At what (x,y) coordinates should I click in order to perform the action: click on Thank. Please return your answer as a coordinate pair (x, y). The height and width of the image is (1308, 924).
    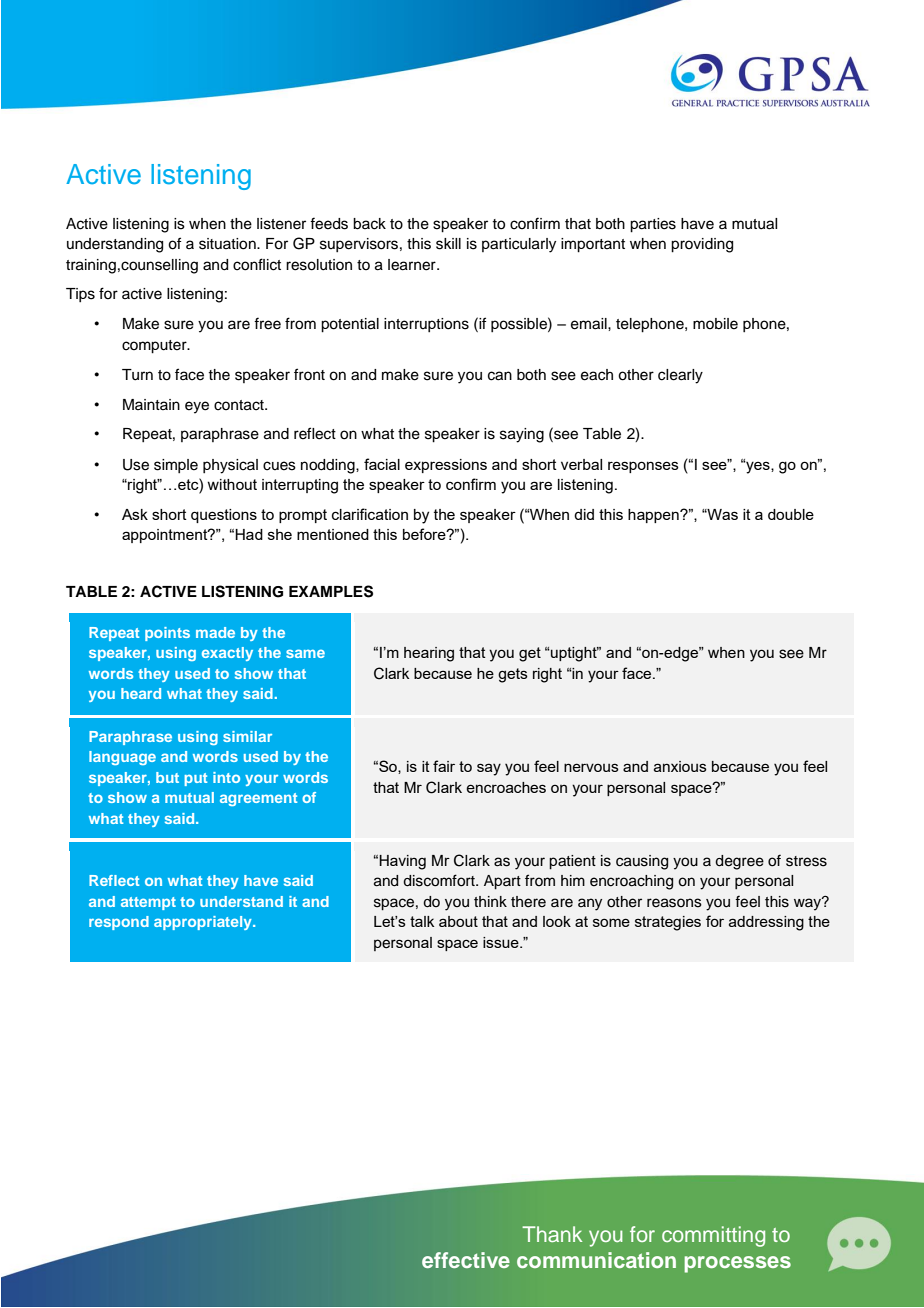
    Looking at the image, I should click on (552, 1234).
